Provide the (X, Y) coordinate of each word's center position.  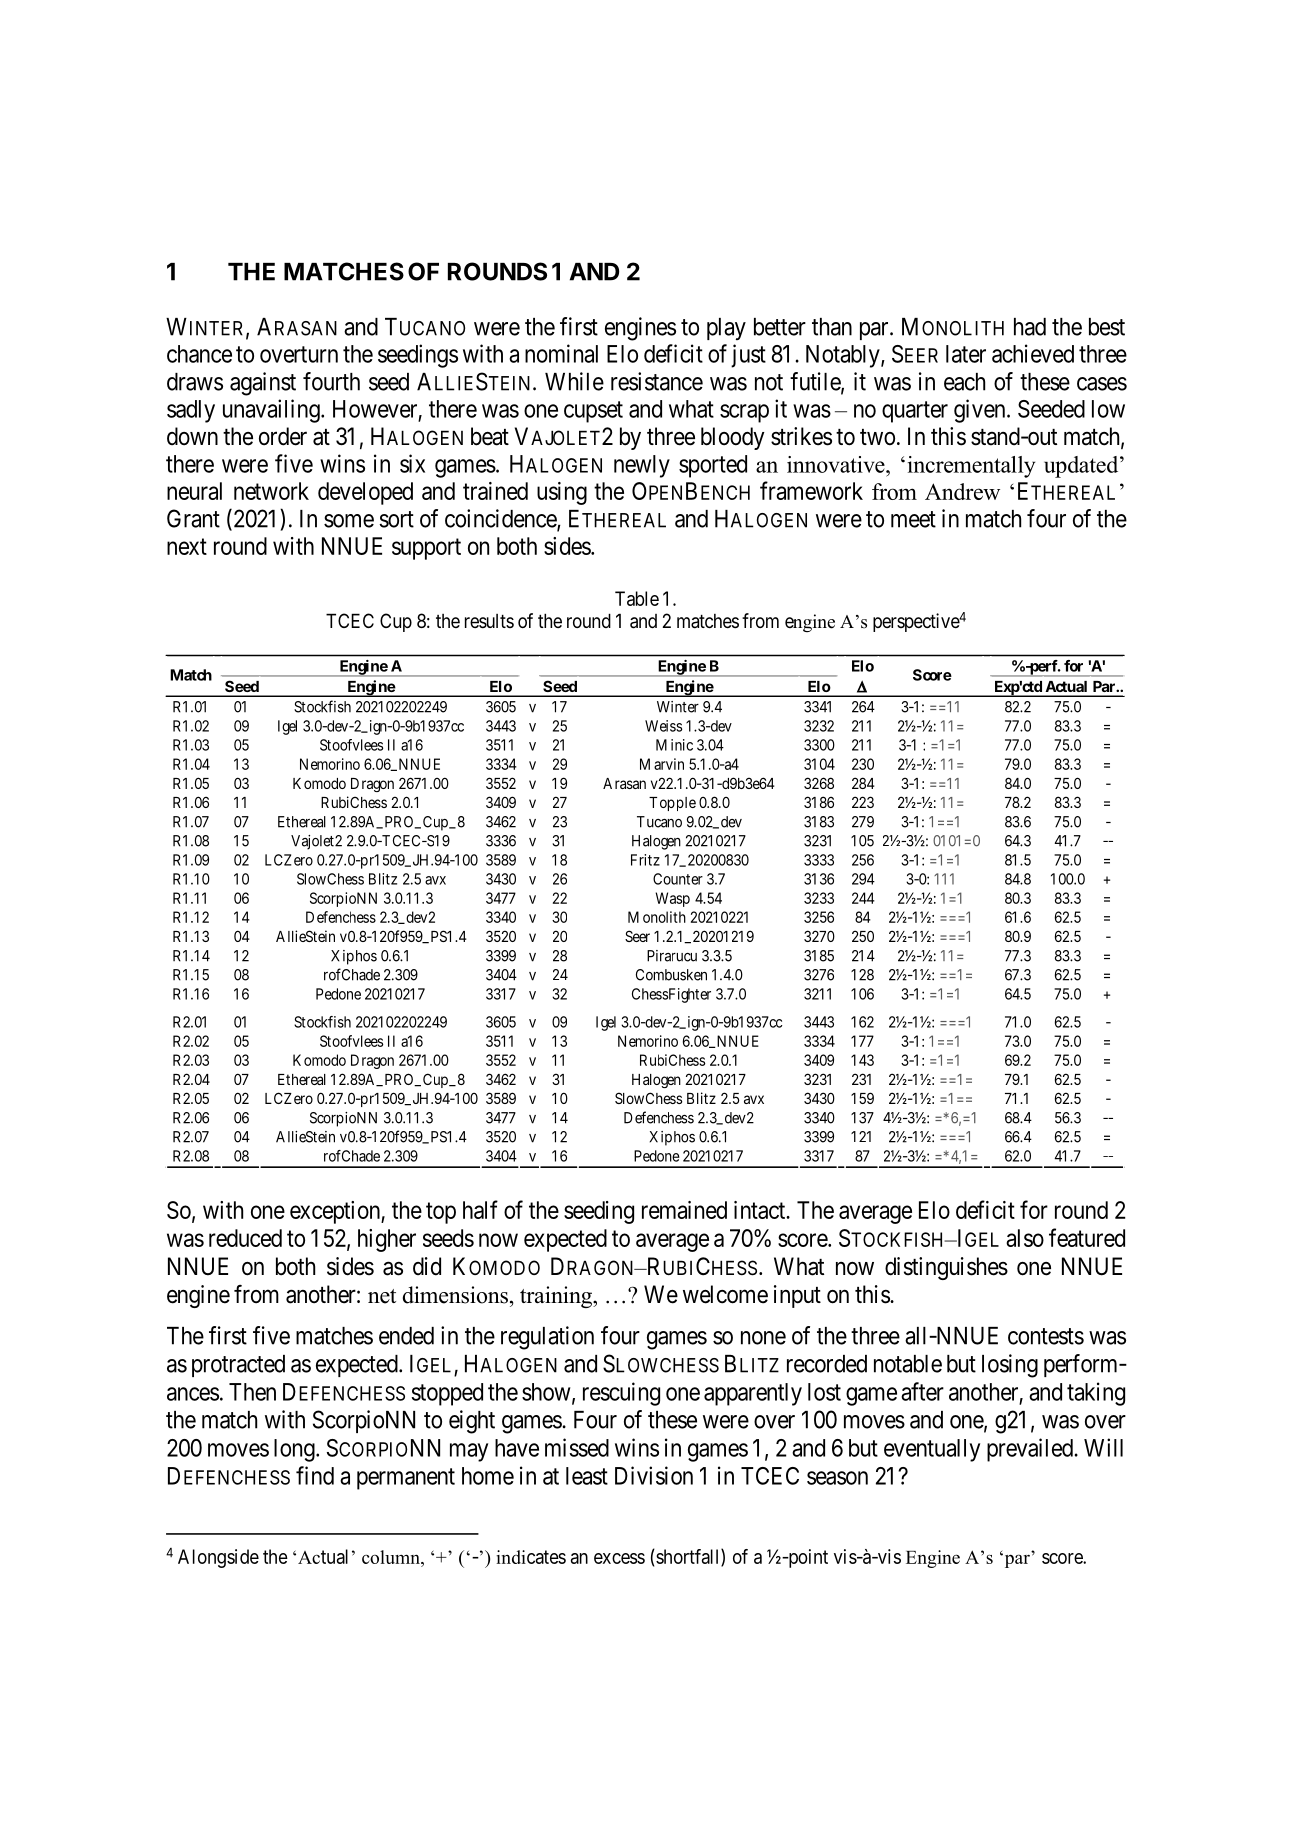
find (315, 1475)
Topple (672, 804)
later (966, 354)
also (1025, 1238)
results (489, 621)
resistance (657, 381)
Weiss (663, 726)
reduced (245, 1238)
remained (684, 1210)
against (263, 384)
